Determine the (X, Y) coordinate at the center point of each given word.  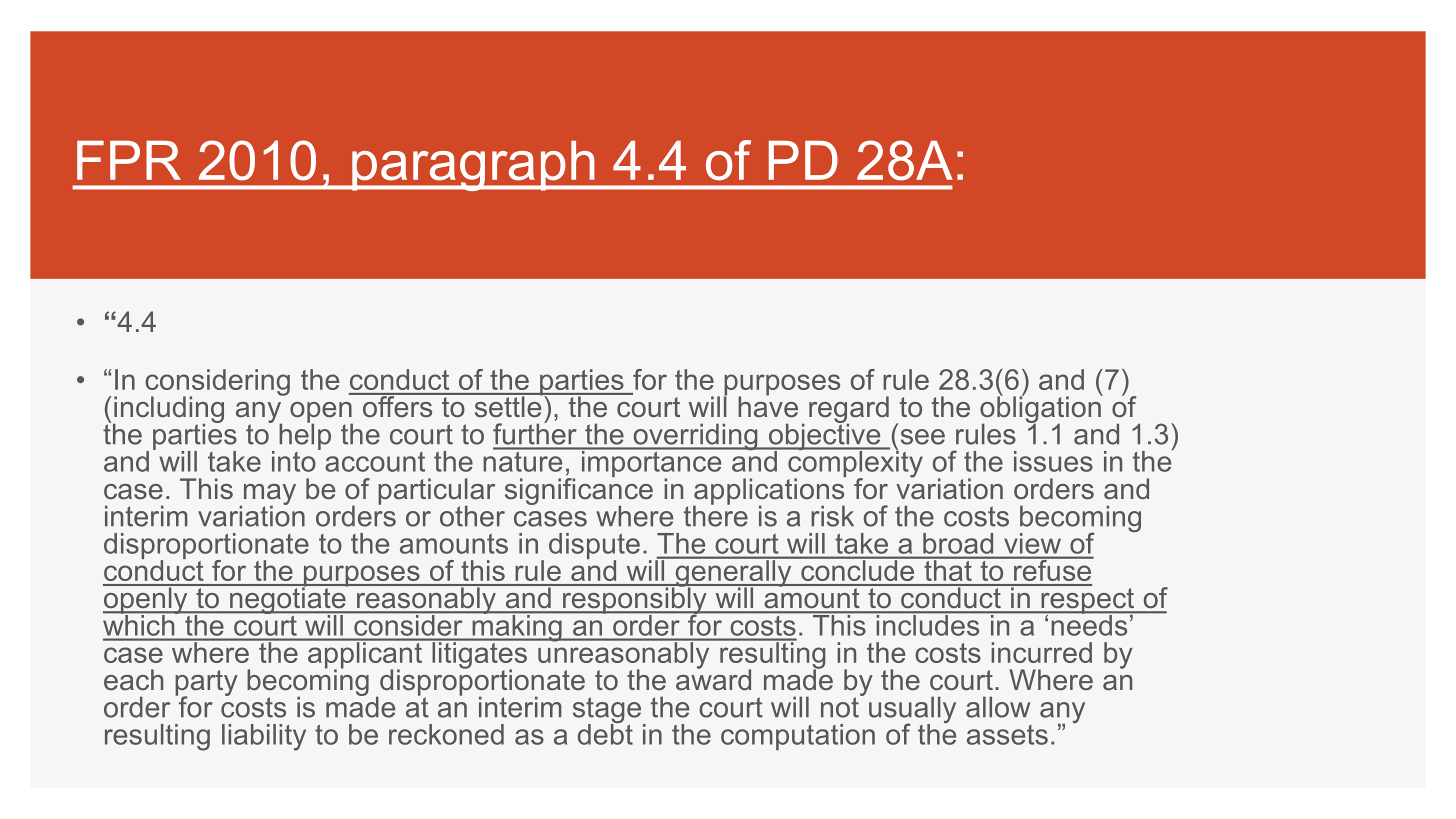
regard (849, 410)
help (305, 435)
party (206, 684)
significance (579, 491)
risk (832, 516)
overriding (695, 438)
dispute (594, 547)
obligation (1041, 409)
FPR (129, 160)
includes (928, 624)
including (168, 410)
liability (264, 737)
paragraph (473, 165)
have (768, 406)
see (923, 437)
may (268, 495)
